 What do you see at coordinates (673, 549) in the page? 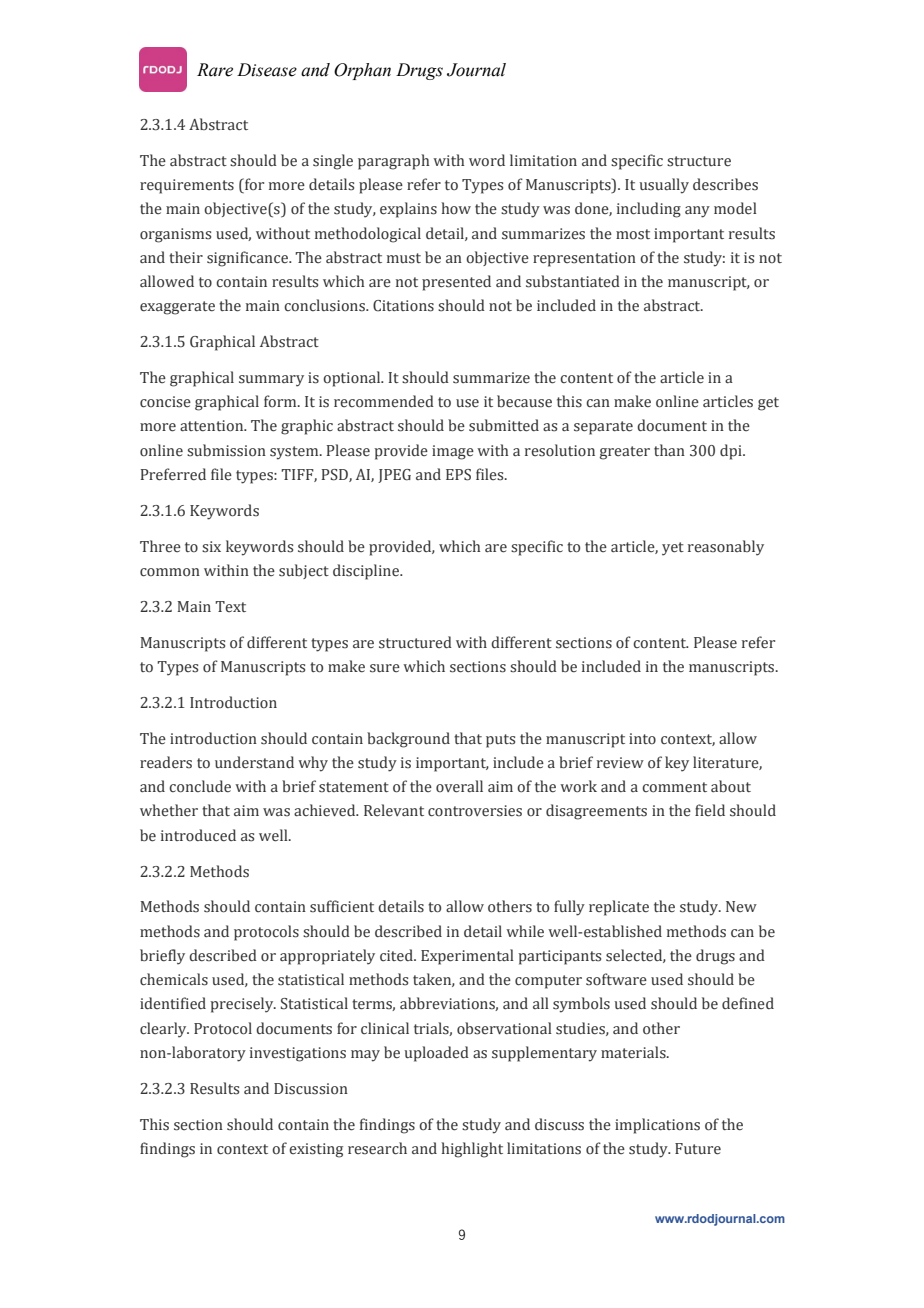
I see `yet` at bounding box center [673, 549].
